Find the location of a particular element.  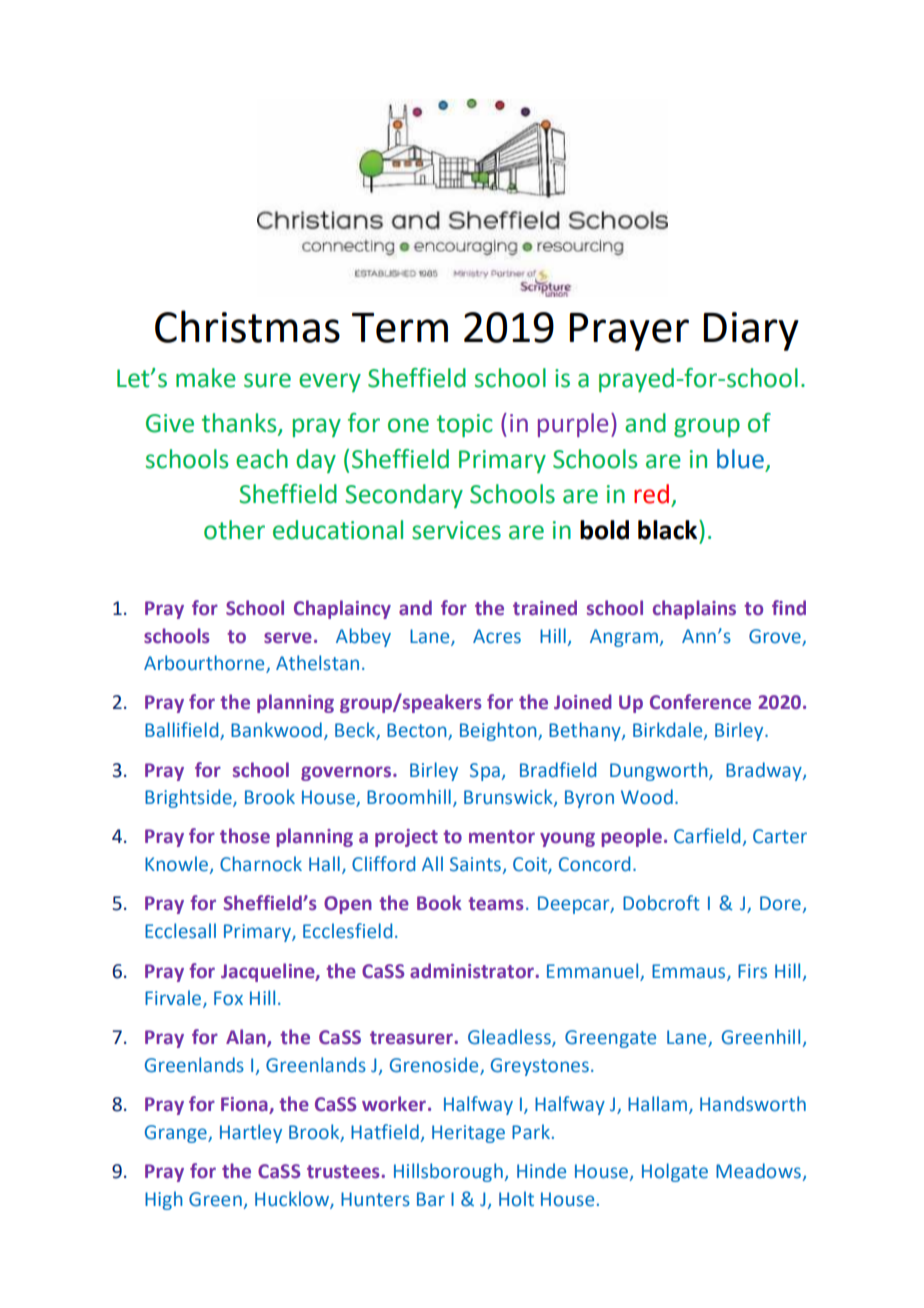

other is located at coordinates (234, 530).
